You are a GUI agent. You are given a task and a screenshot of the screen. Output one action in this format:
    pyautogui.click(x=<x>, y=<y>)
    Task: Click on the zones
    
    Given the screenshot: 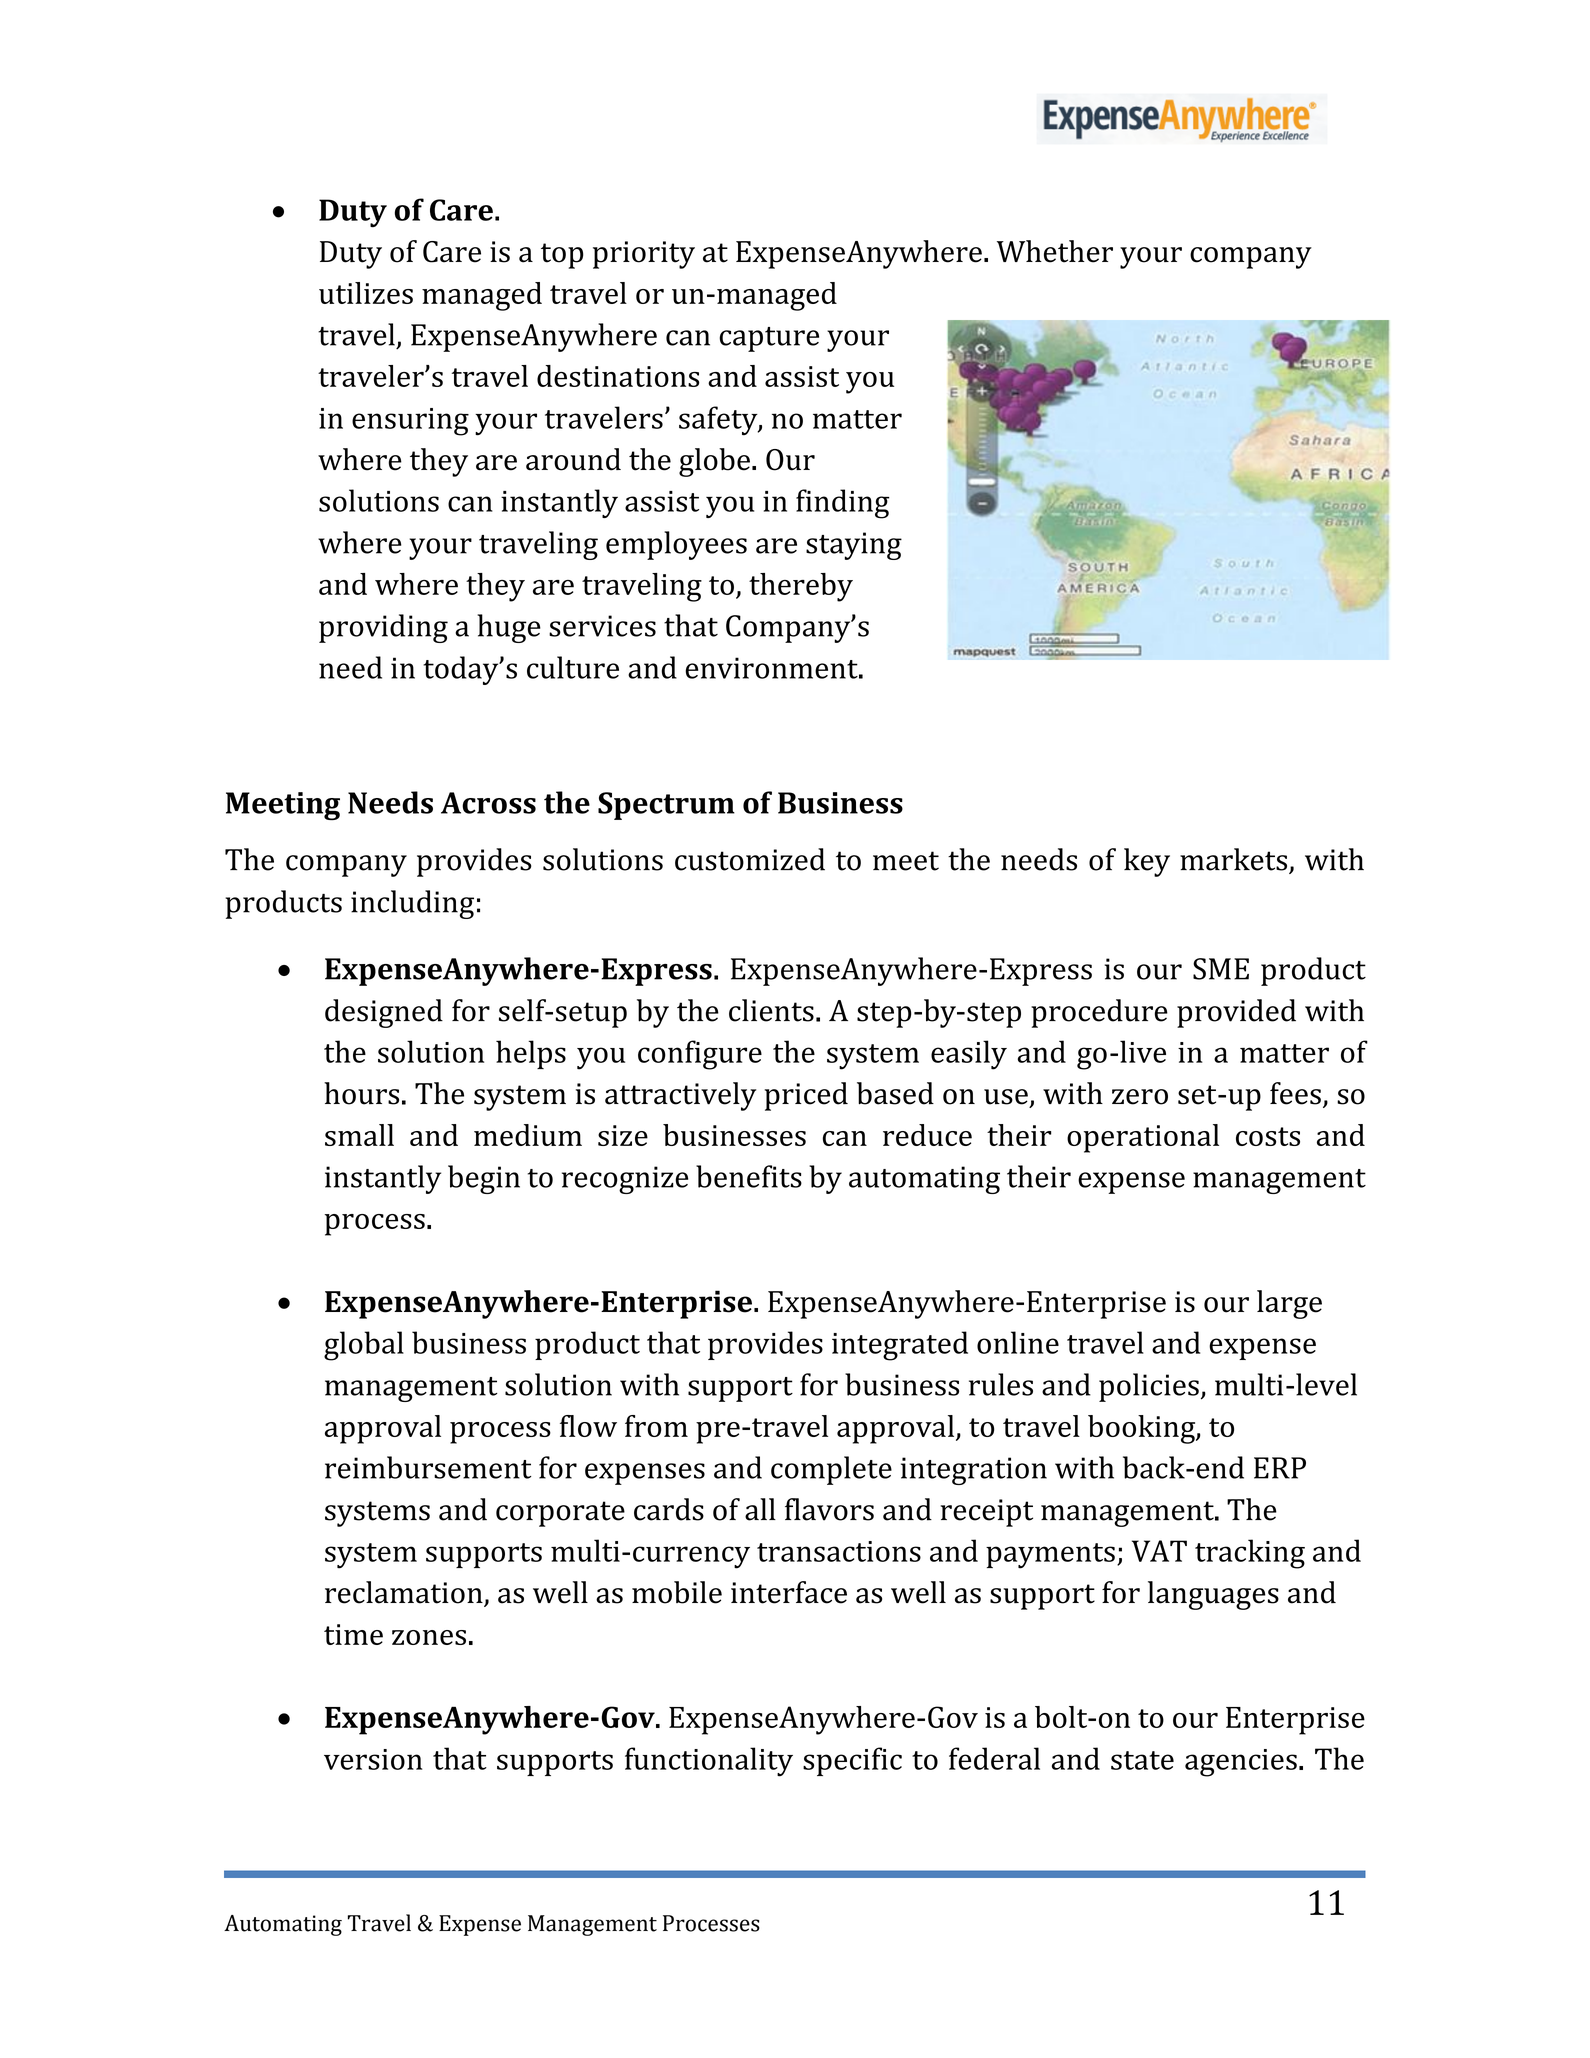 What is the action you would take?
    pyautogui.click(x=429, y=1637)
